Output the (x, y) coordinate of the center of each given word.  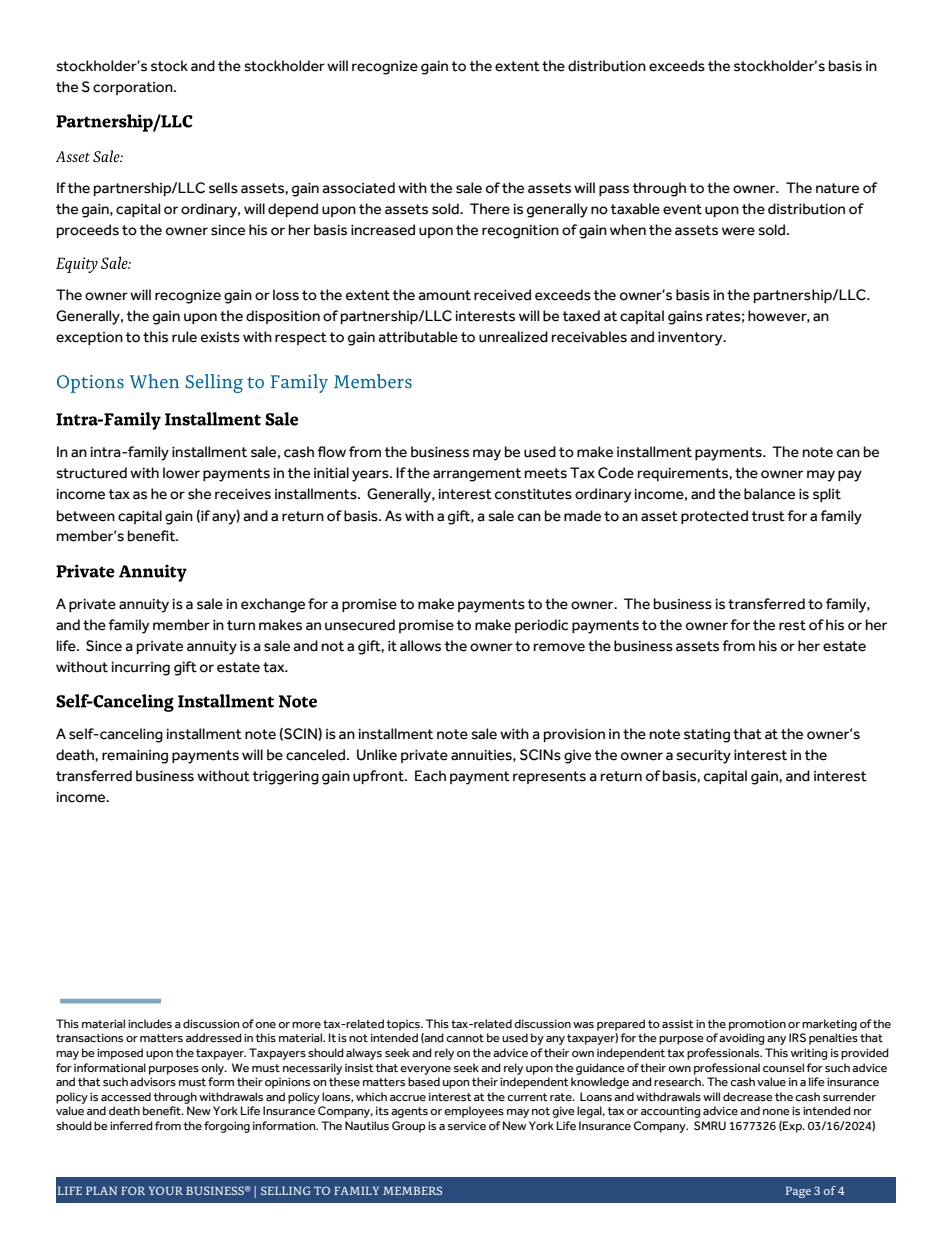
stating (707, 736)
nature (837, 188)
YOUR (166, 1190)
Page (798, 1192)
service (467, 1126)
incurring (141, 669)
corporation (134, 88)
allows (420, 646)
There (490, 209)
